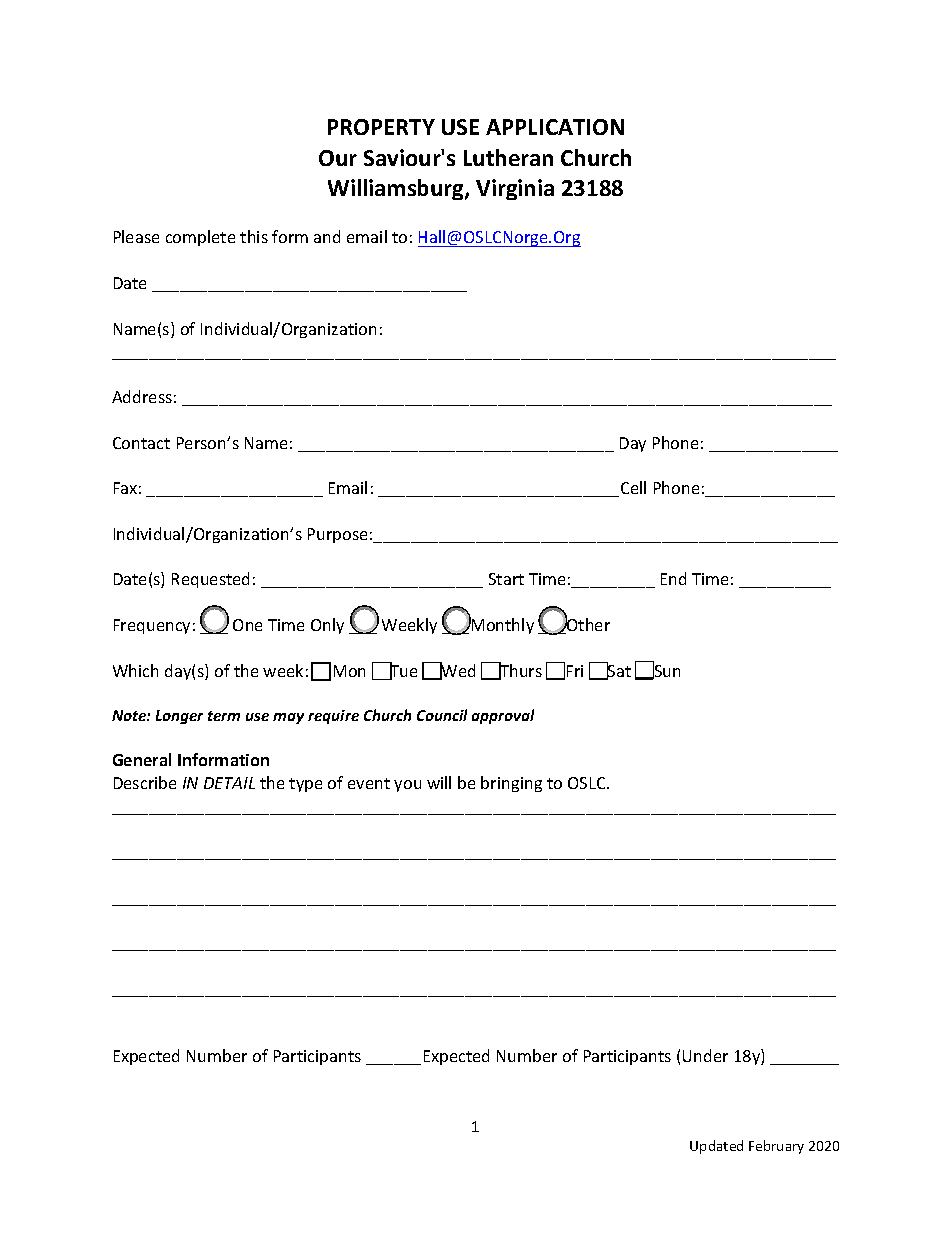  What do you see at coordinates (673, 578) in the screenshot?
I see `End` at bounding box center [673, 578].
